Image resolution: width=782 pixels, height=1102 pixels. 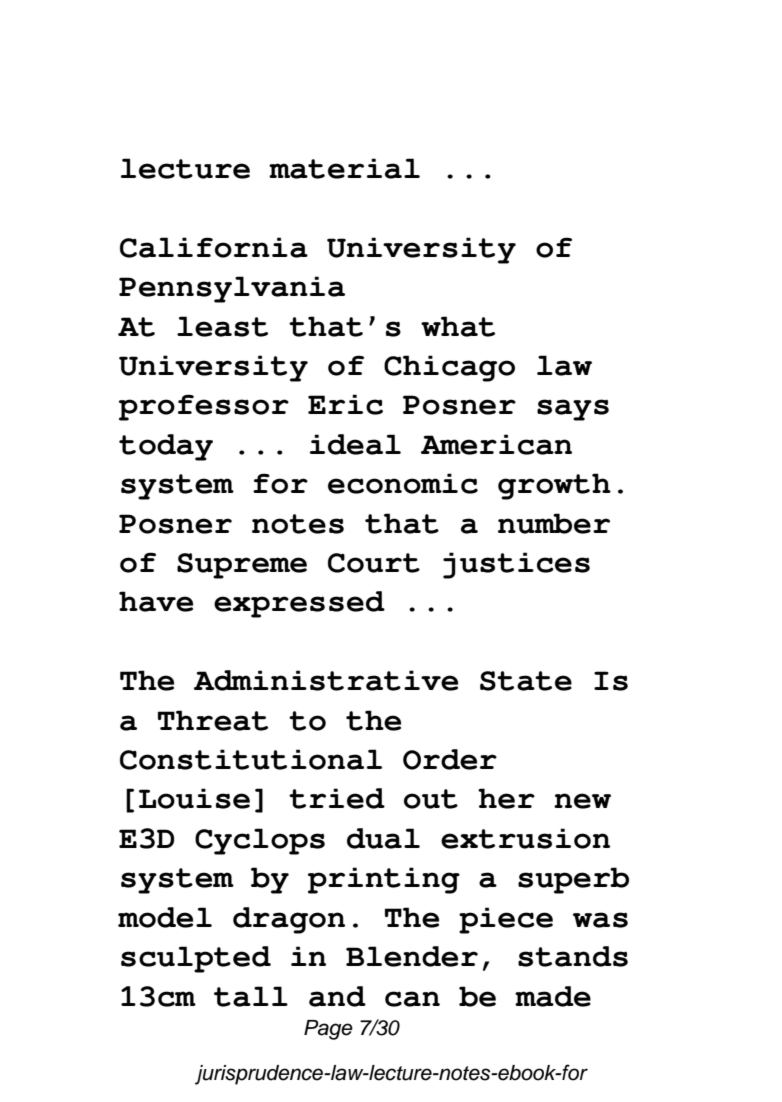 What do you see at coordinates (251, 996) in the image?
I see `tall` at bounding box center [251, 996].
